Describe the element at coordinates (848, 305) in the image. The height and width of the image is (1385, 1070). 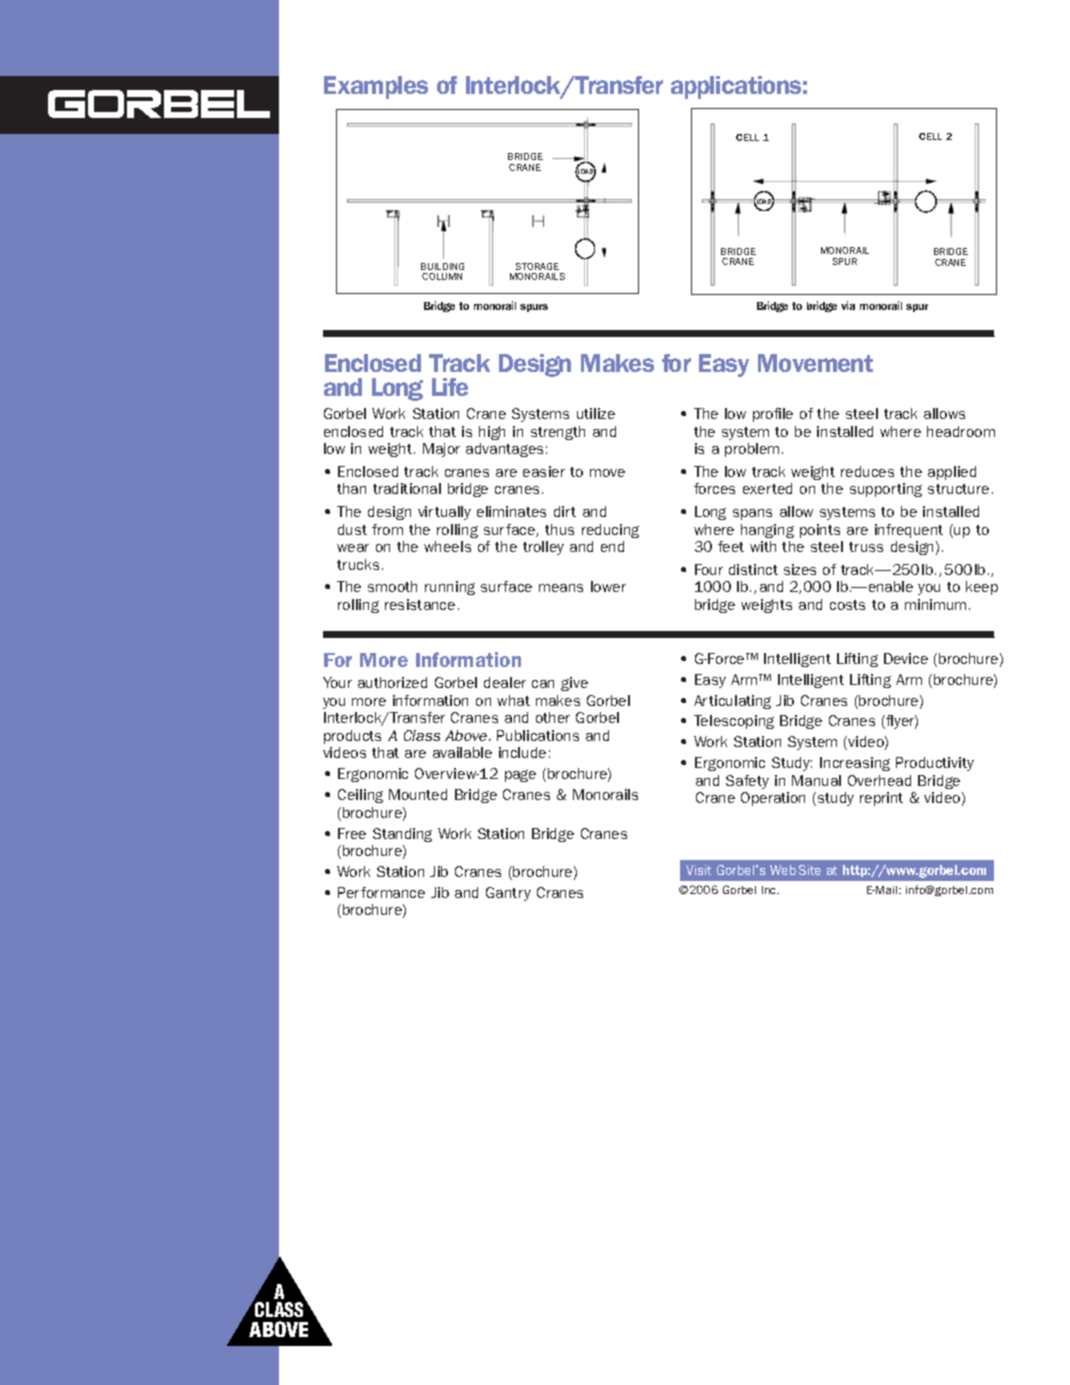
I see `via` at that location.
